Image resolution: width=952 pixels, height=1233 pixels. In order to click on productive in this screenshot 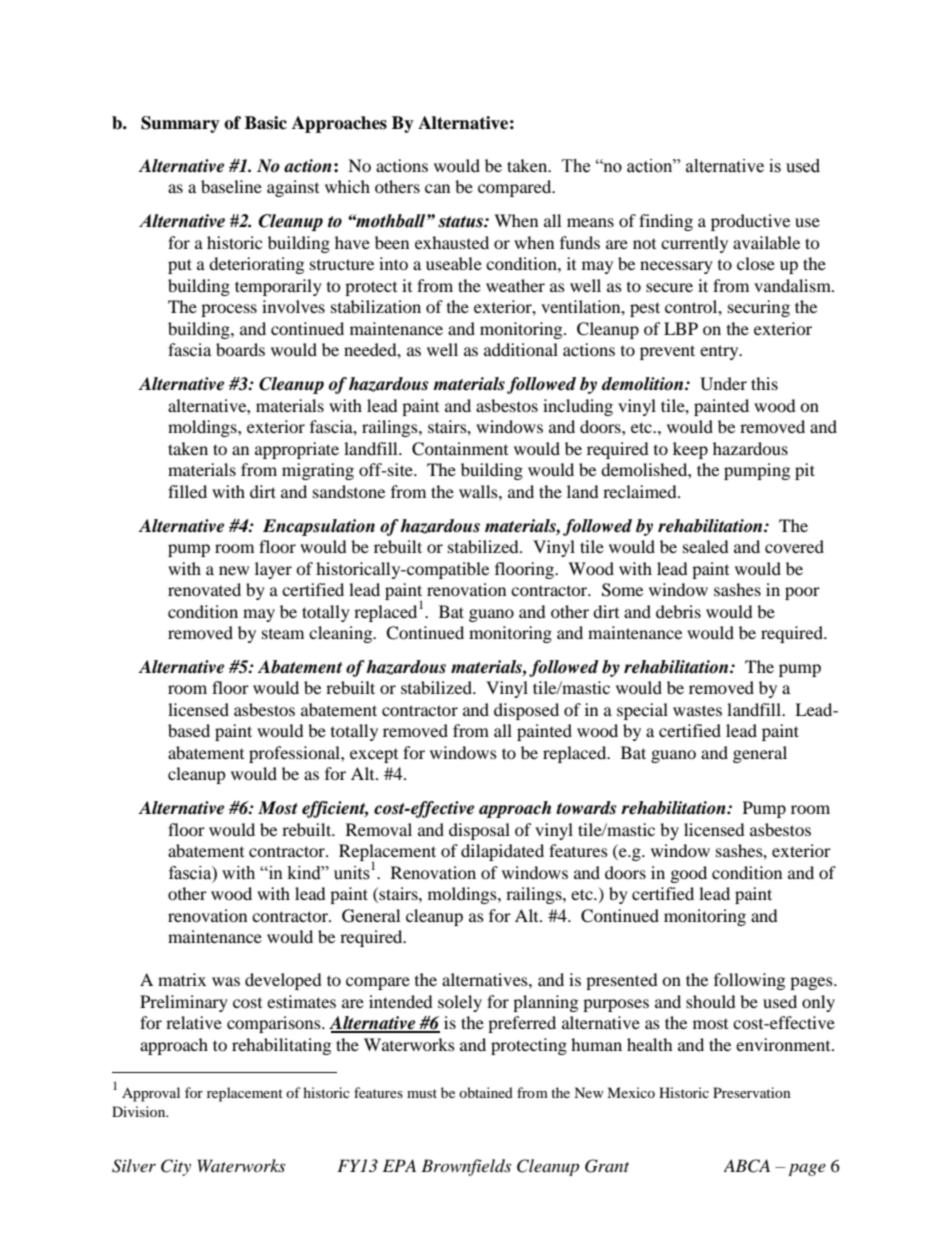, I will do `click(750, 222)`.
